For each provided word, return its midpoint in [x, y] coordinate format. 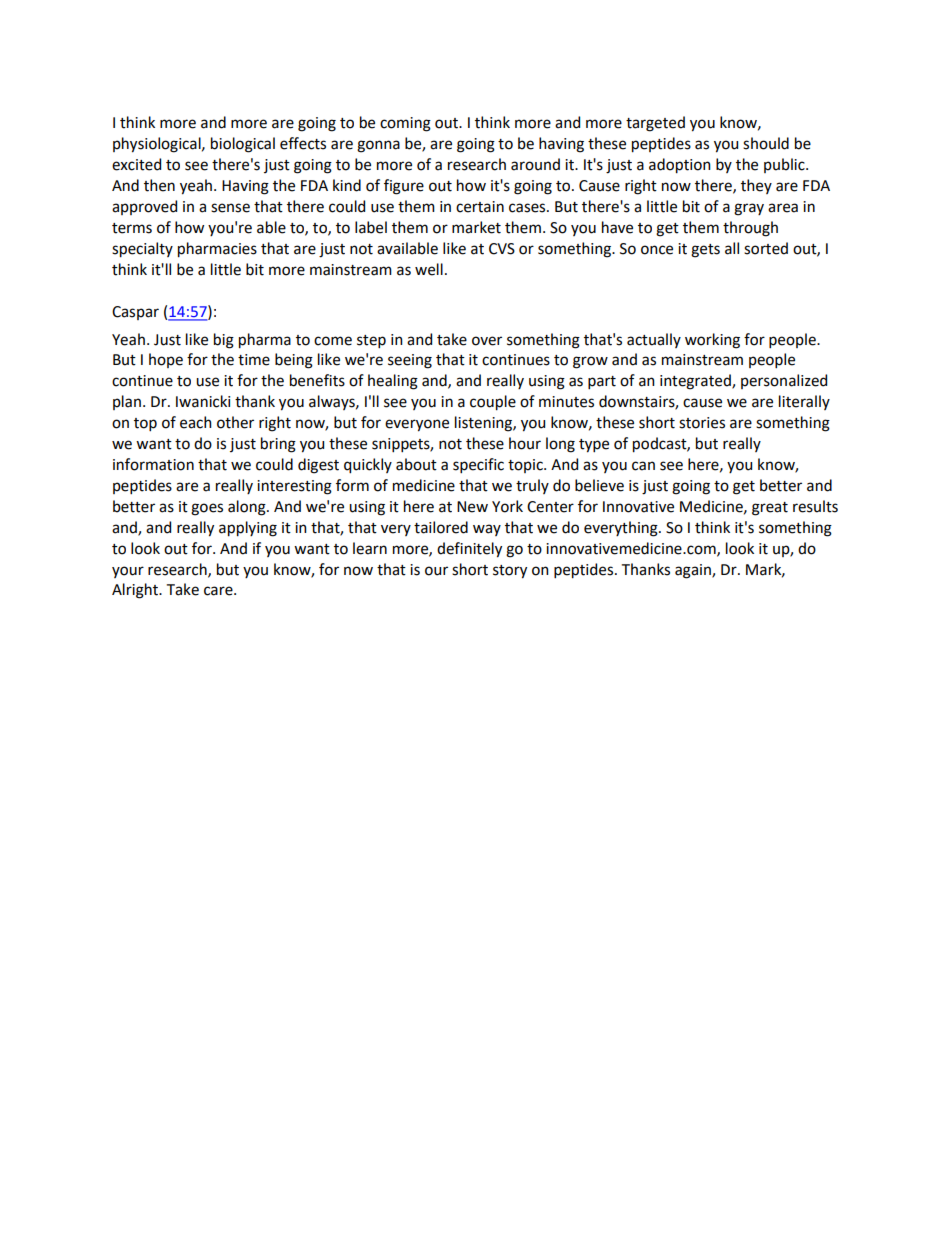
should [766, 143]
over [487, 341]
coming [405, 124]
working [712, 341]
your [128, 572]
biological [243, 145]
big [224, 341]
